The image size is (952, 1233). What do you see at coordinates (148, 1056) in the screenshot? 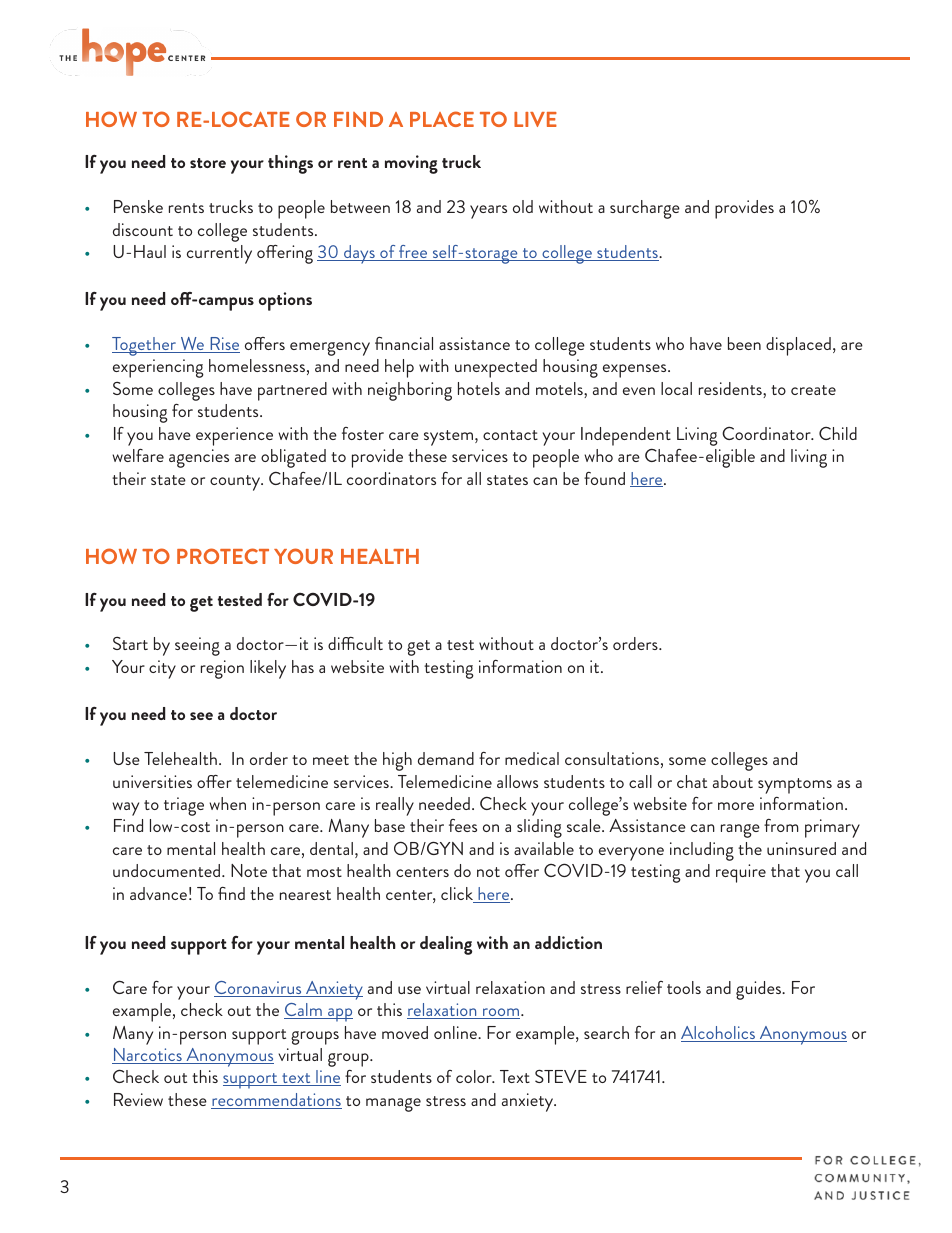
I see `Narcotics` at bounding box center [148, 1056].
